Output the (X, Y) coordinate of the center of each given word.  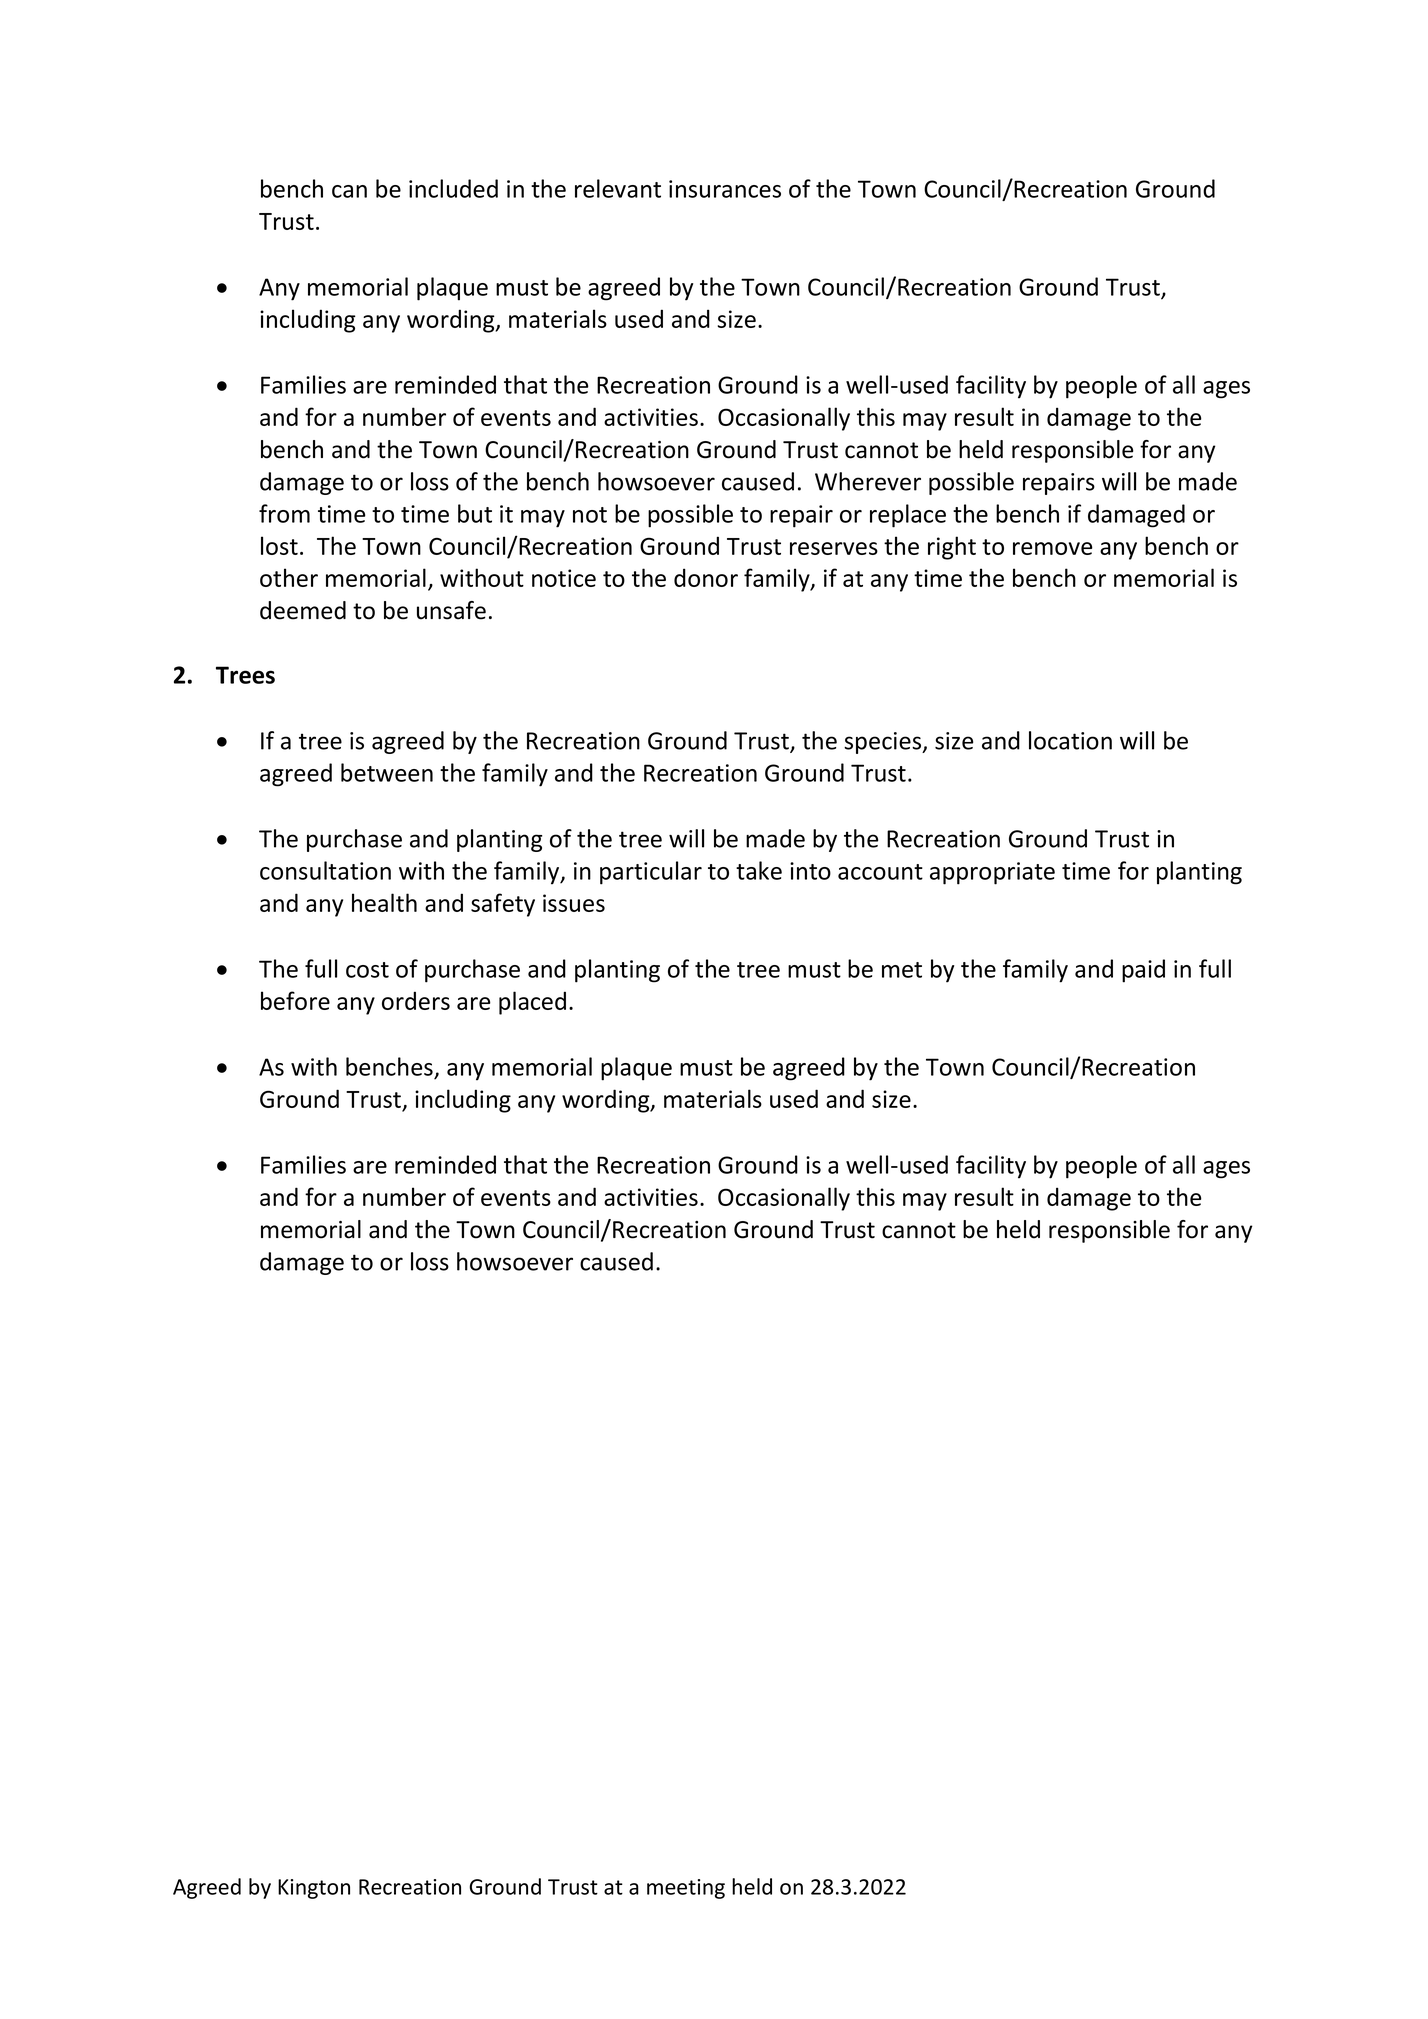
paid (1143, 971)
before (295, 1000)
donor (706, 577)
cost (367, 970)
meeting (686, 1889)
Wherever (868, 481)
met (902, 970)
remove (1053, 548)
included (453, 188)
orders (416, 1000)
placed (532, 1003)
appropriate (992, 873)
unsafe (451, 610)
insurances (725, 189)
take (759, 870)
